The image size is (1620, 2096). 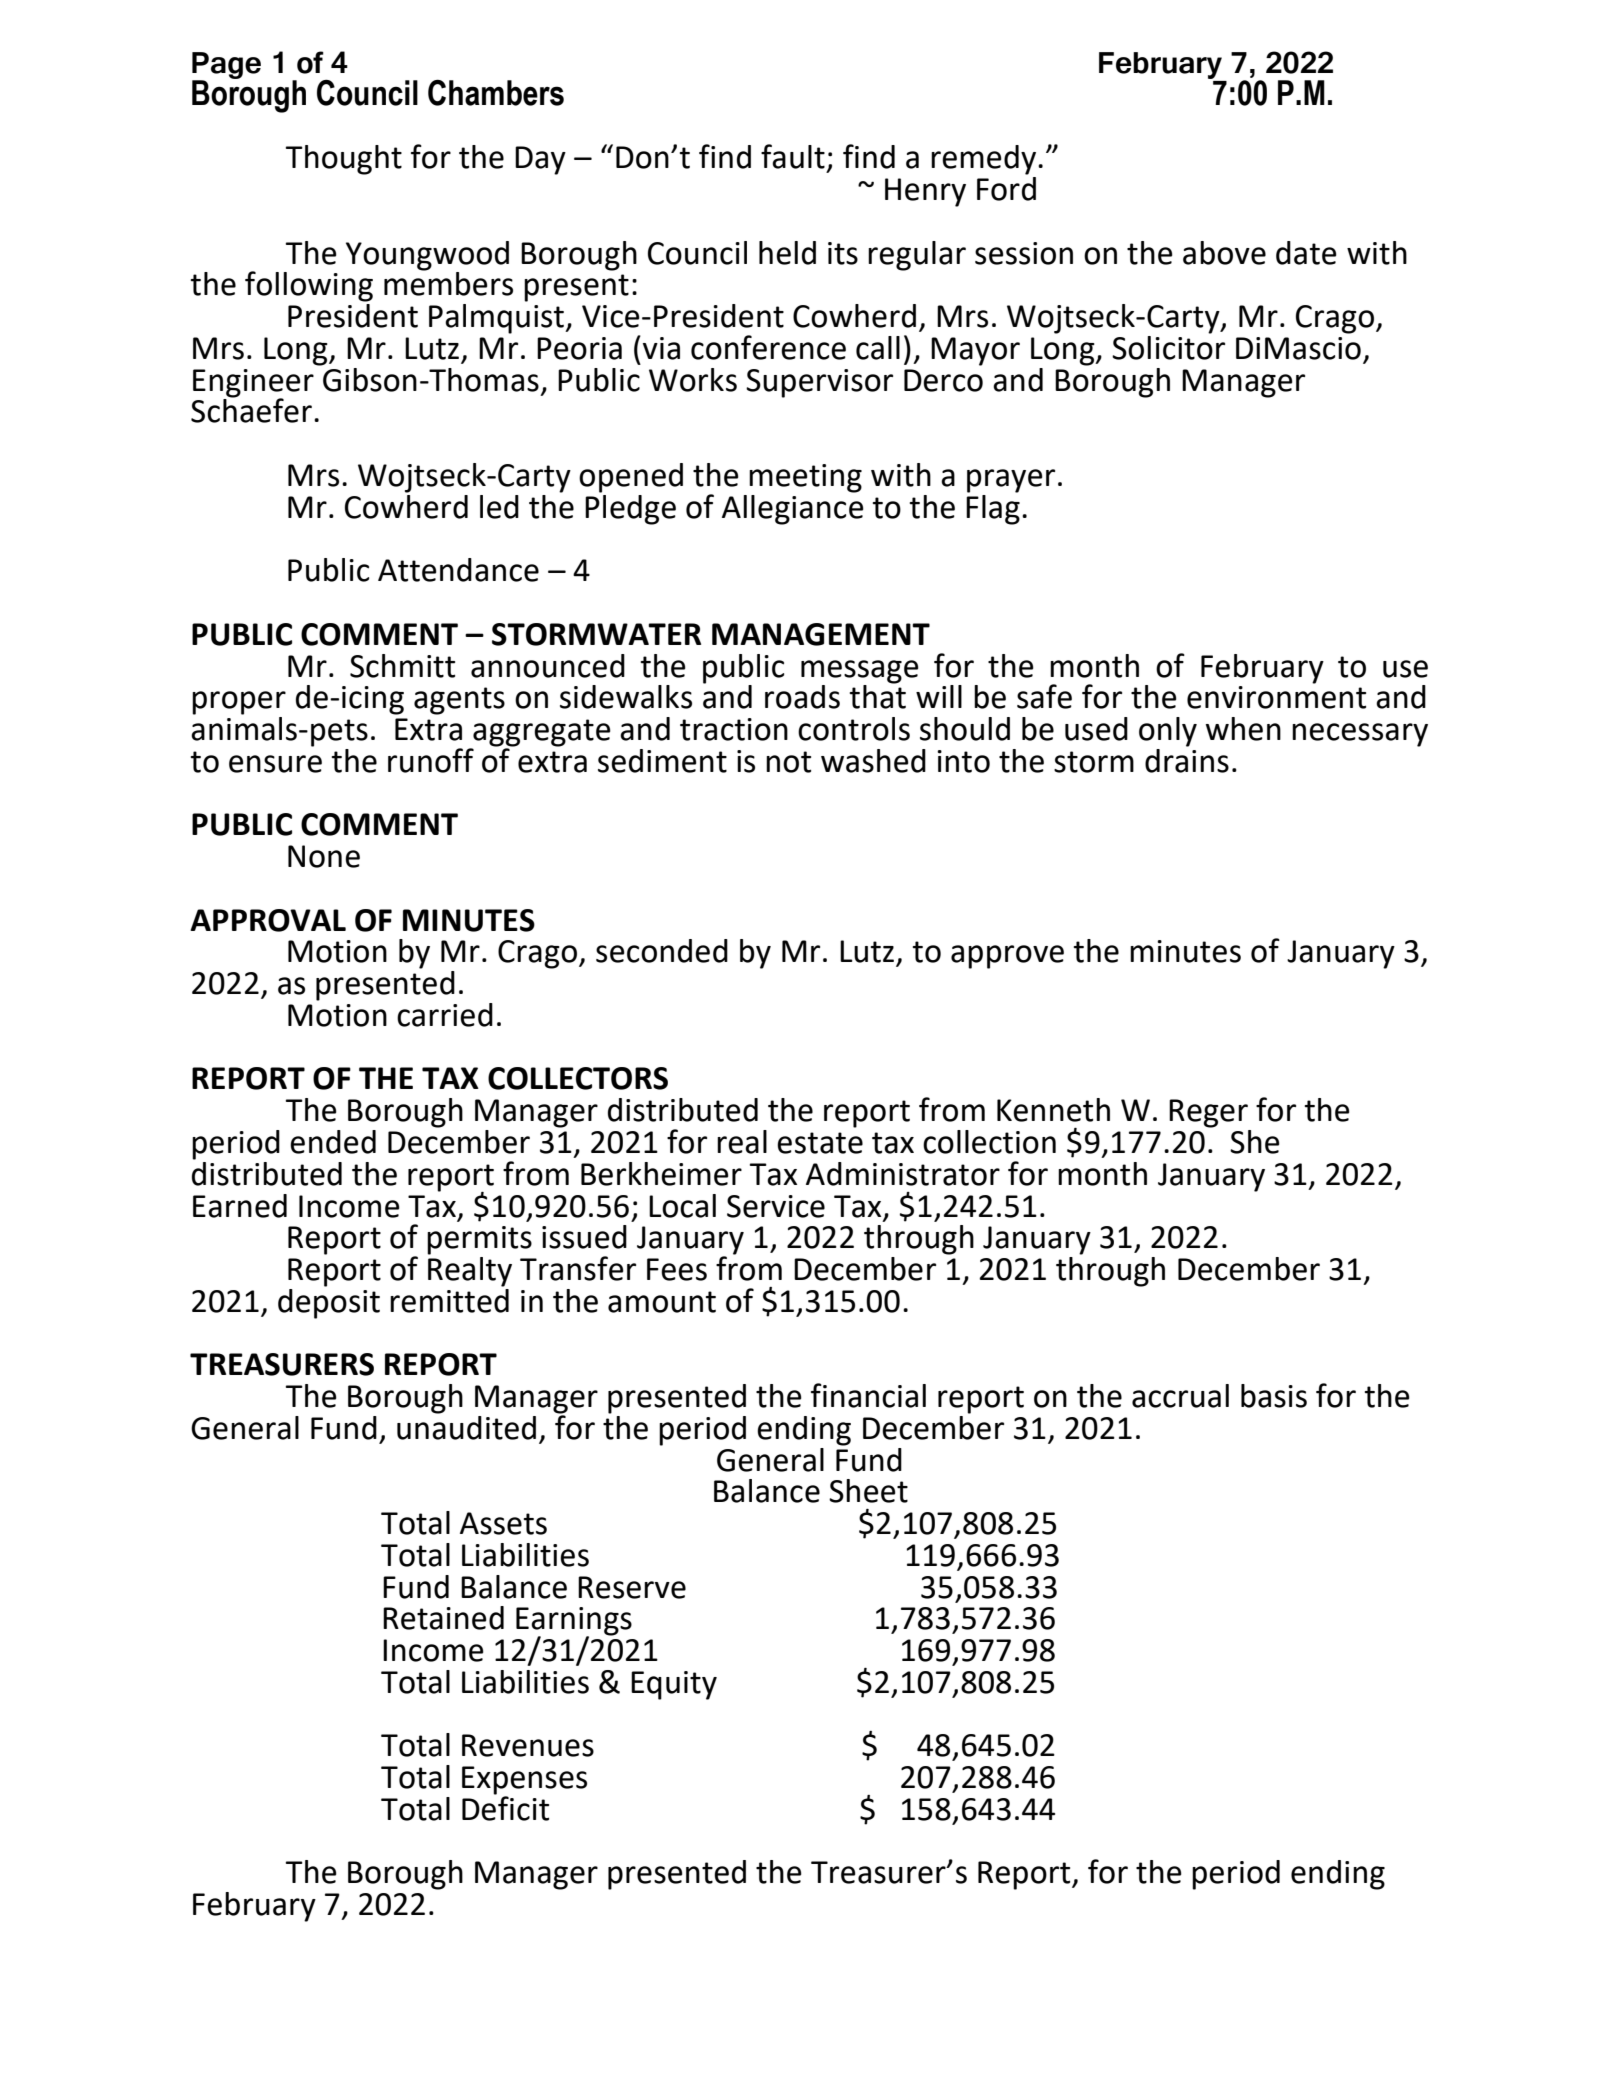 What do you see at coordinates (1187, 759) in the document?
I see `drains` at bounding box center [1187, 759].
